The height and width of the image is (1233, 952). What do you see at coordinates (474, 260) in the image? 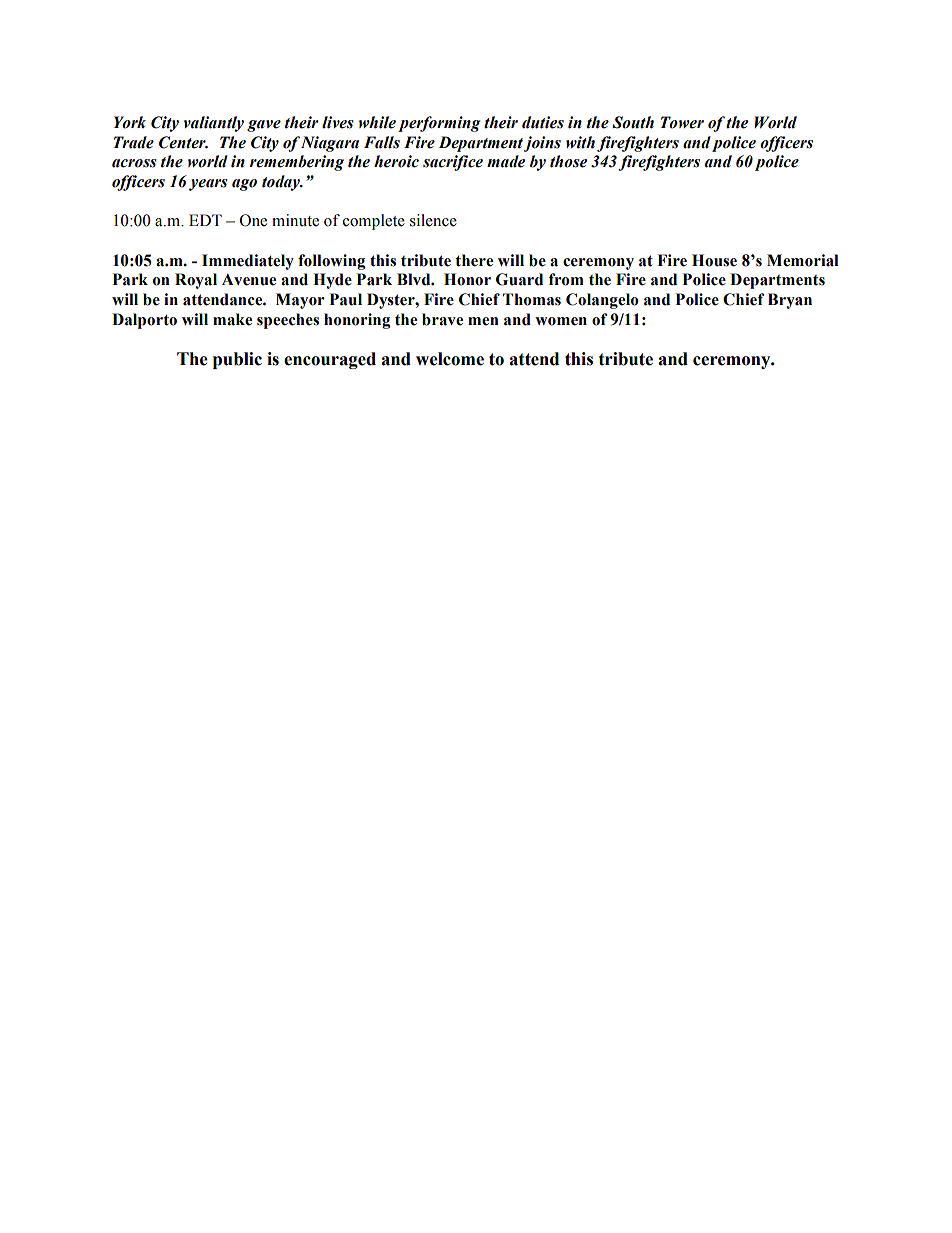
I see `there` at bounding box center [474, 260].
